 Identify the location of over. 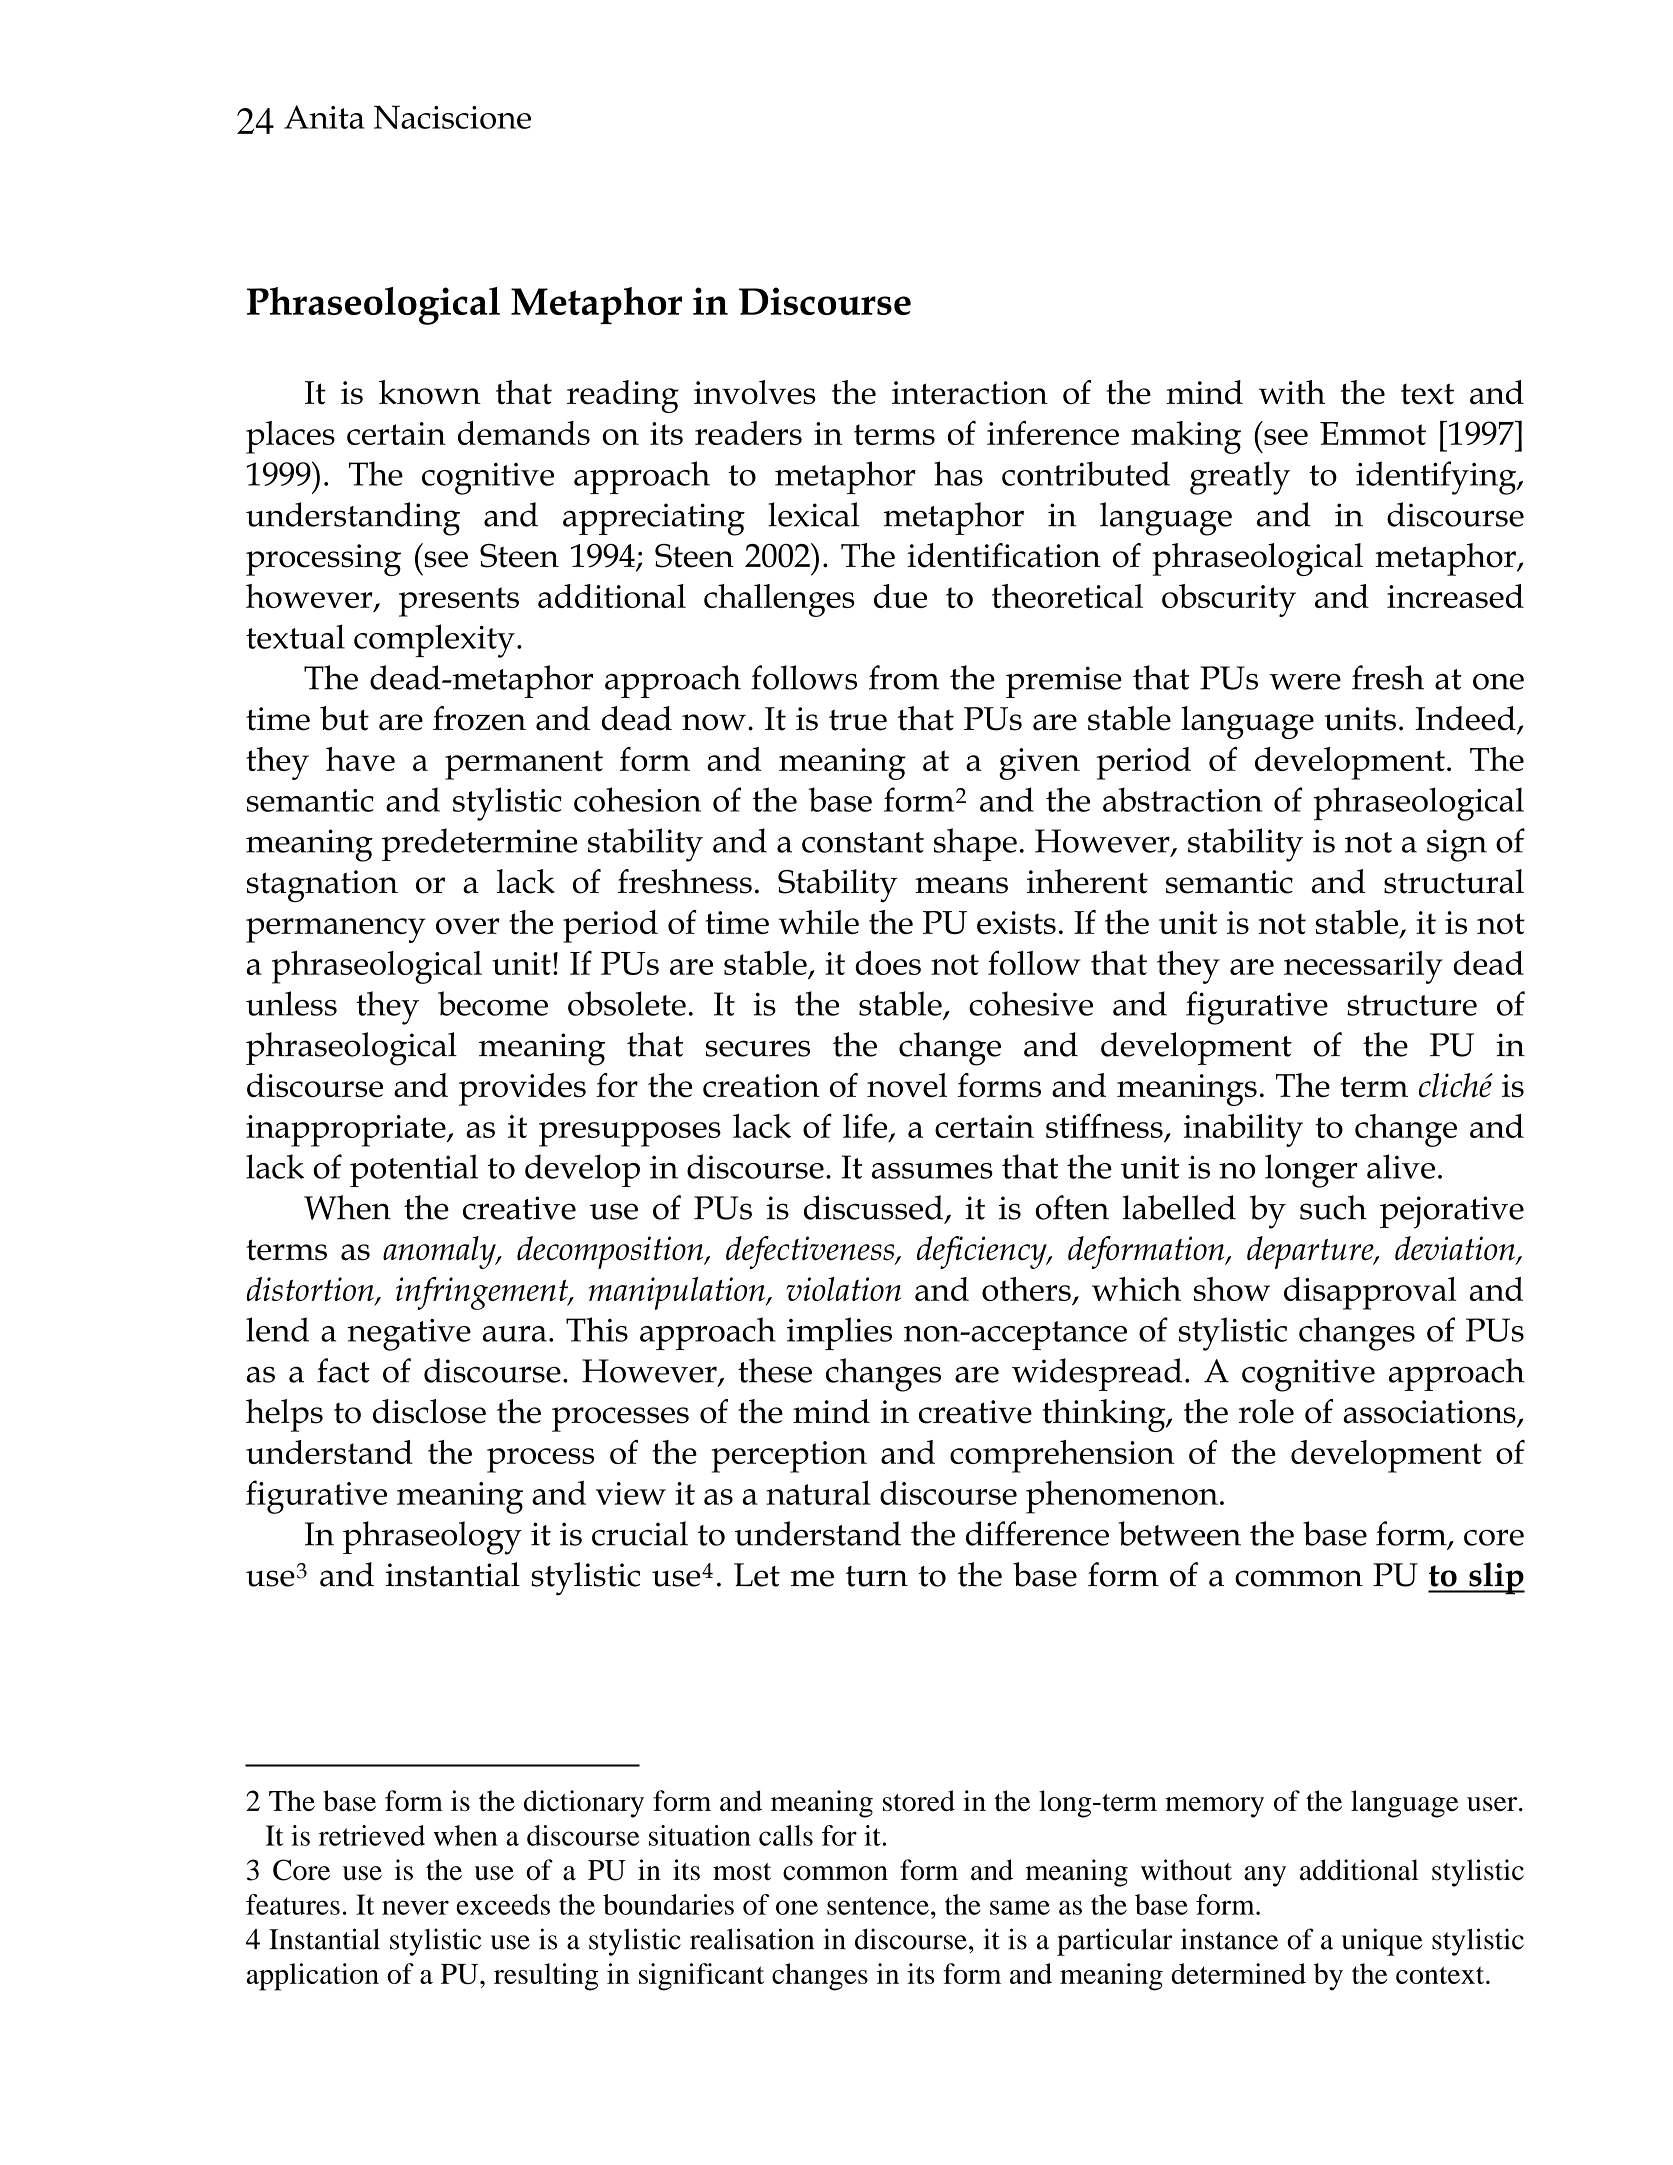
(468, 926).
